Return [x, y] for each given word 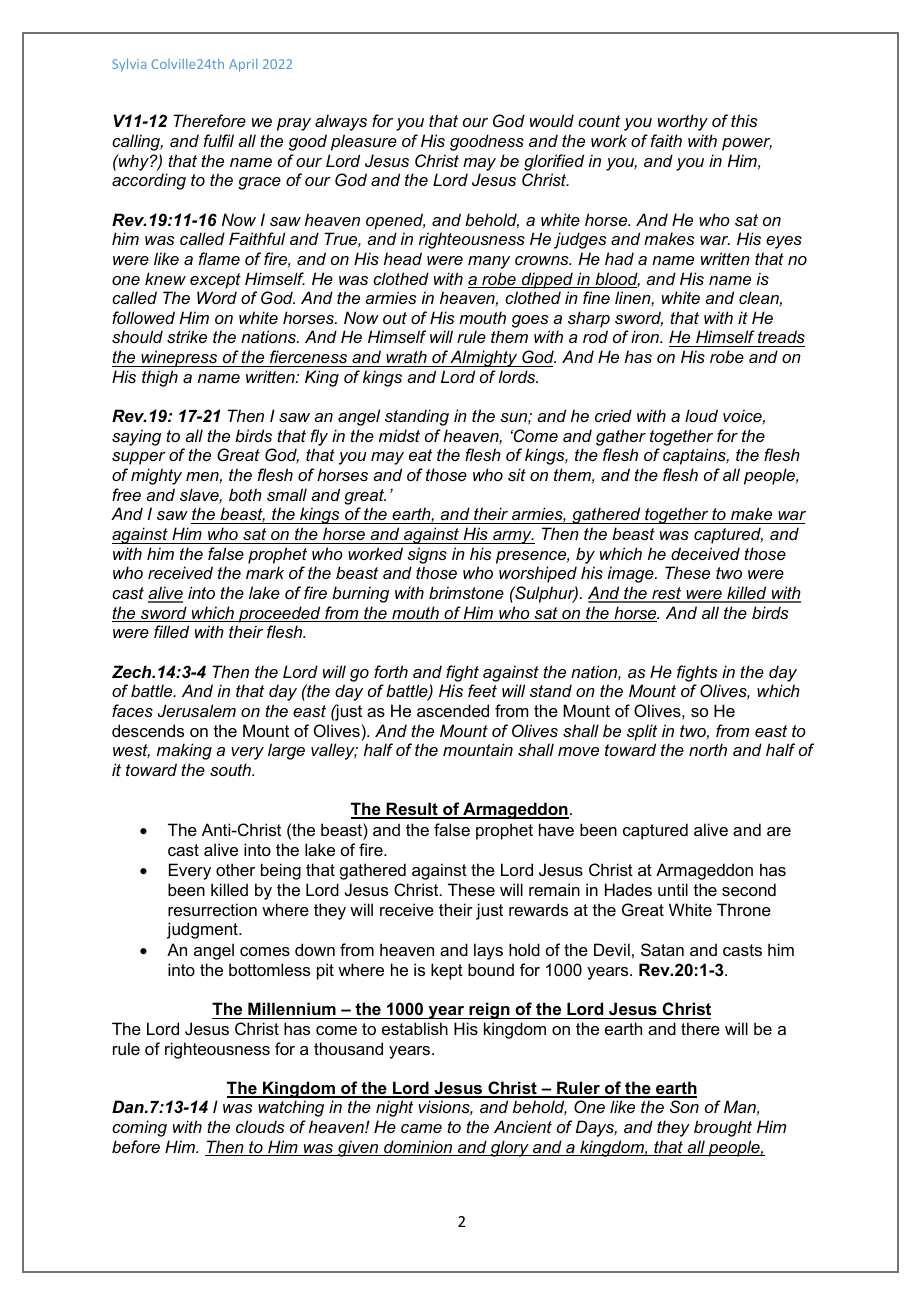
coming [139, 1128]
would [552, 120]
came [421, 1128]
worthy [683, 122]
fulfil [219, 140]
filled [171, 631]
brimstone [466, 592]
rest [667, 594]
